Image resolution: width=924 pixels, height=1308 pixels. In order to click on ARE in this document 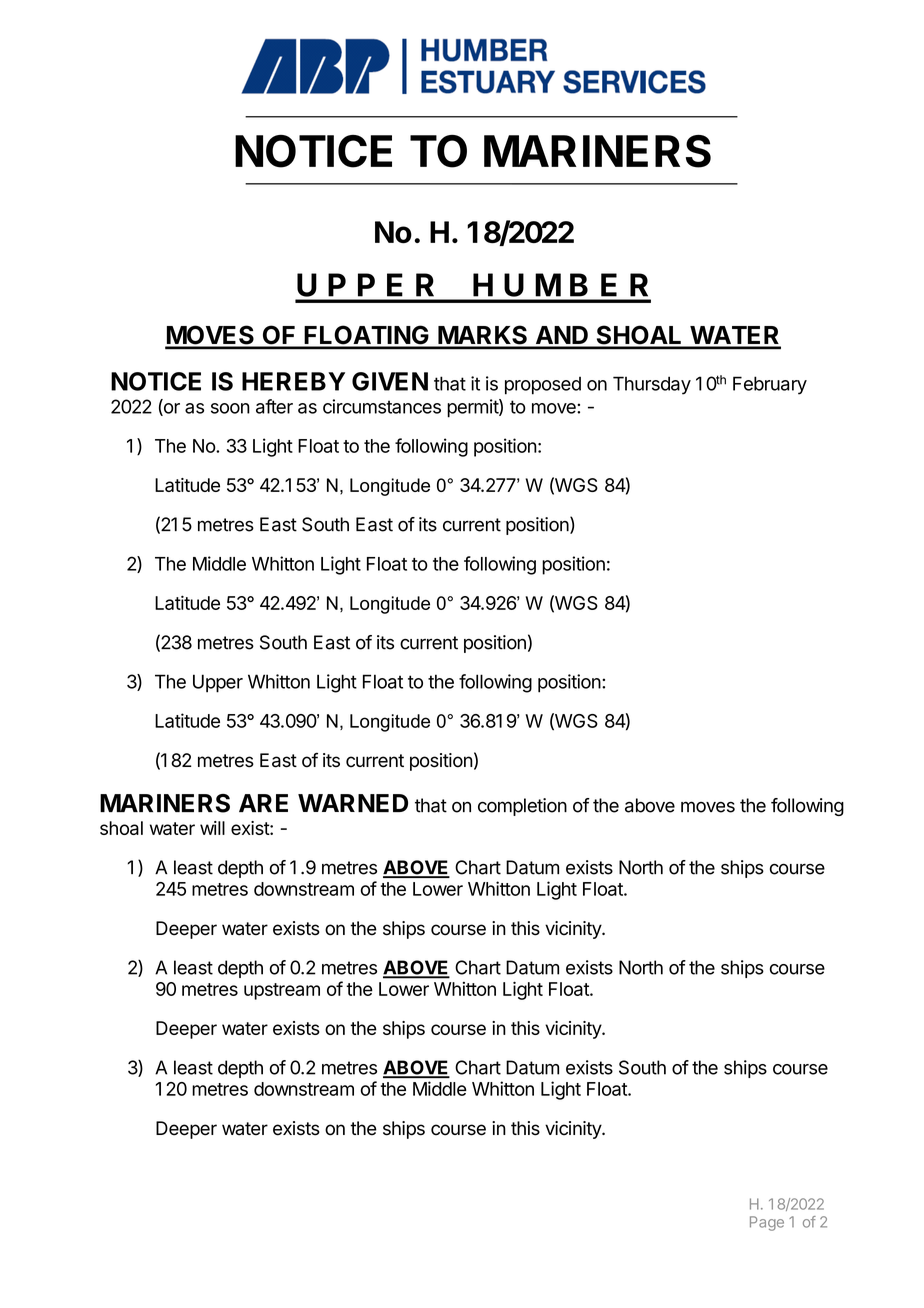, I will do `click(263, 803)`.
